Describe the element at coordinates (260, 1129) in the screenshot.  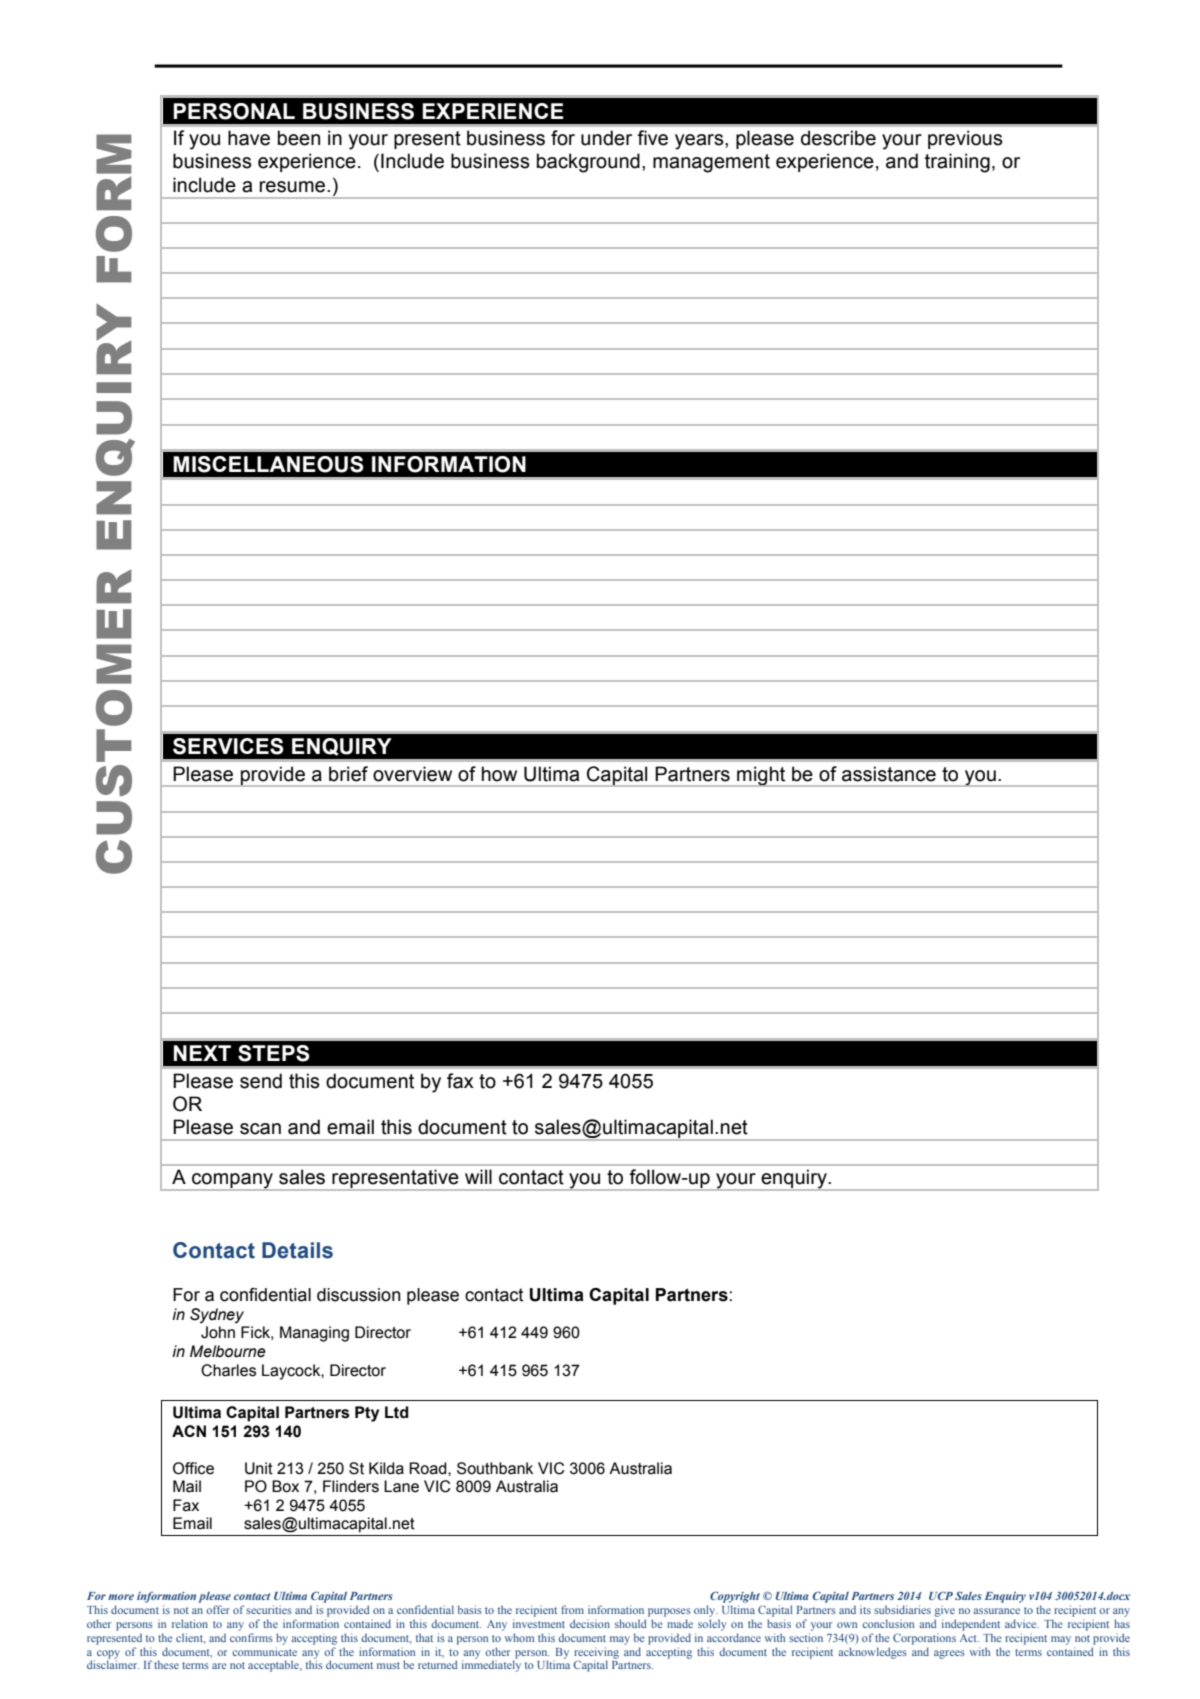
I see `scan` at that location.
